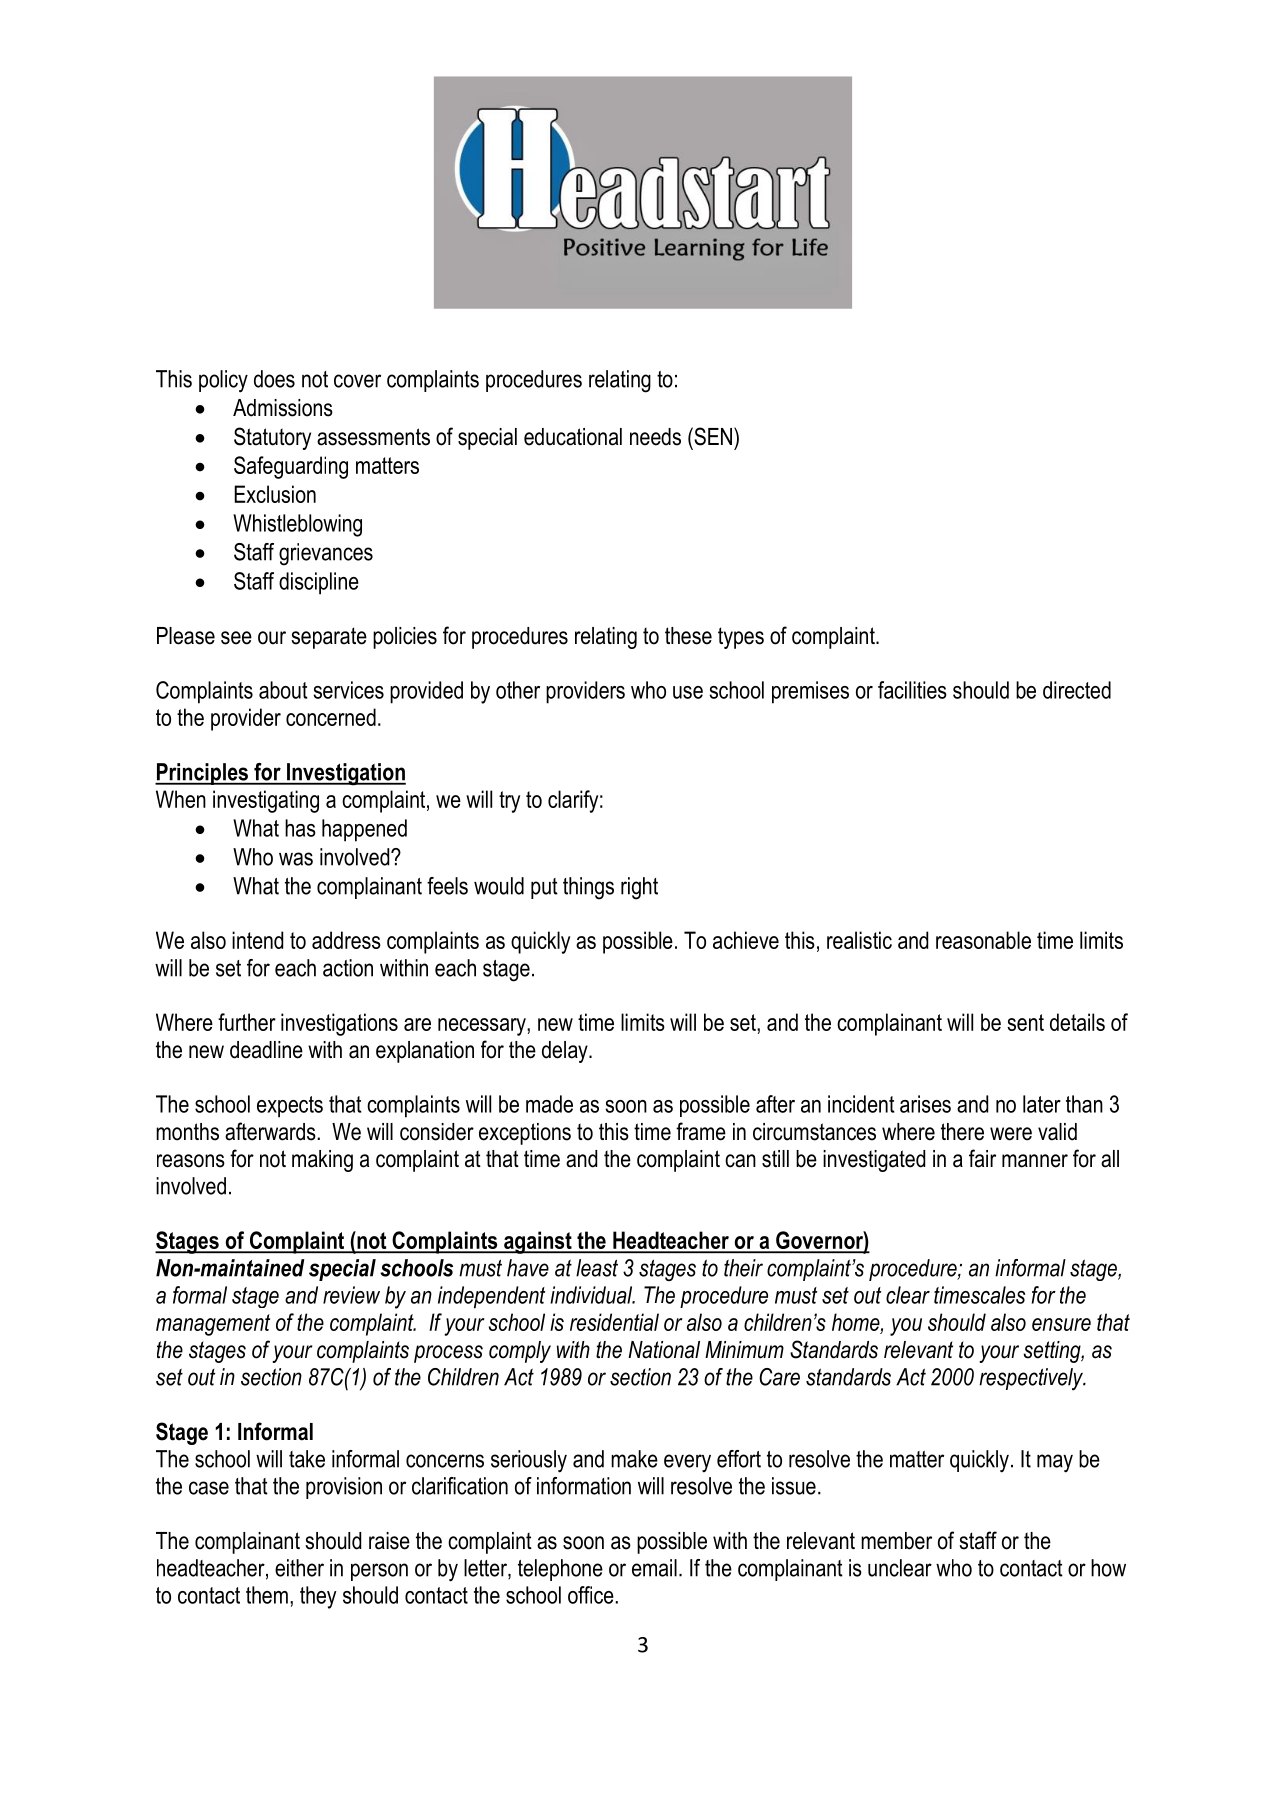 The height and width of the page is (1819, 1286). I want to click on directed, so click(1077, 690).
